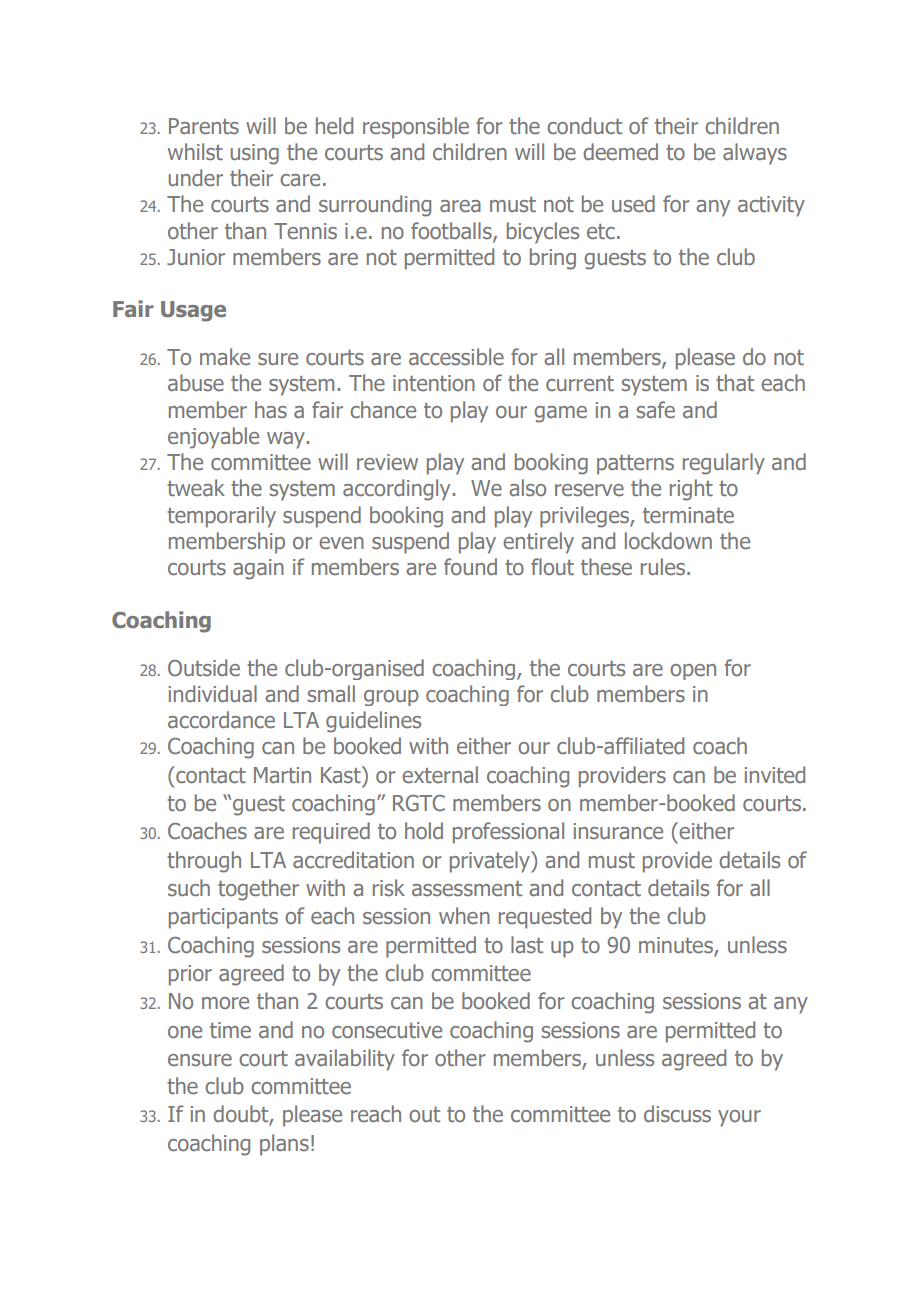  Describe the element at coordinates (688, 515) in the document. I see `terminate` at that location.
